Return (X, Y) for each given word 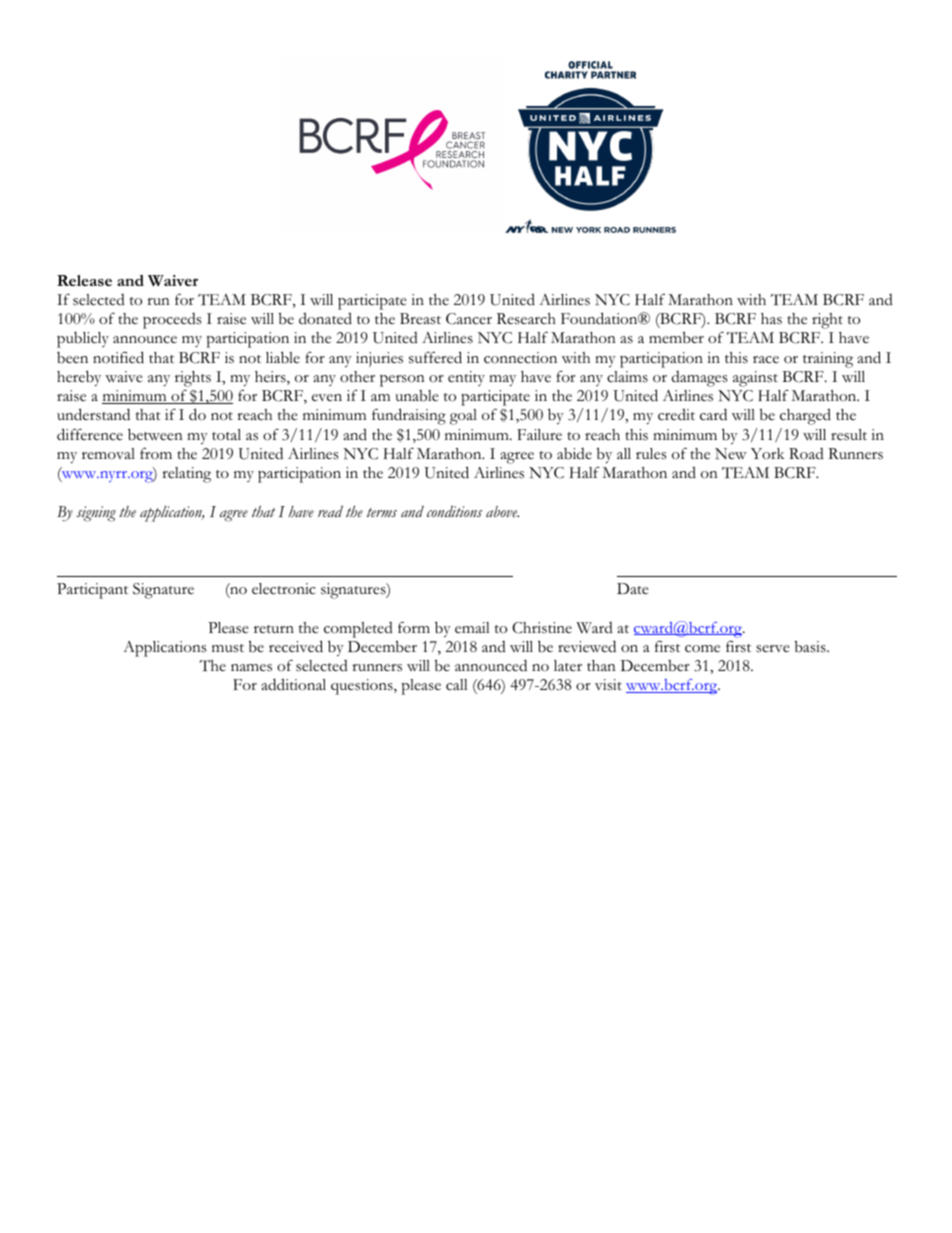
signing (96, 514)
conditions (454, 511)
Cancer (469, 319)
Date (633, 589)
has (771, 319)
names (251, 668)
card (713, 414)
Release (84, 280)
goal (463, 417)
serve (773, 649)
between (155, 434)
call (457, 685)
